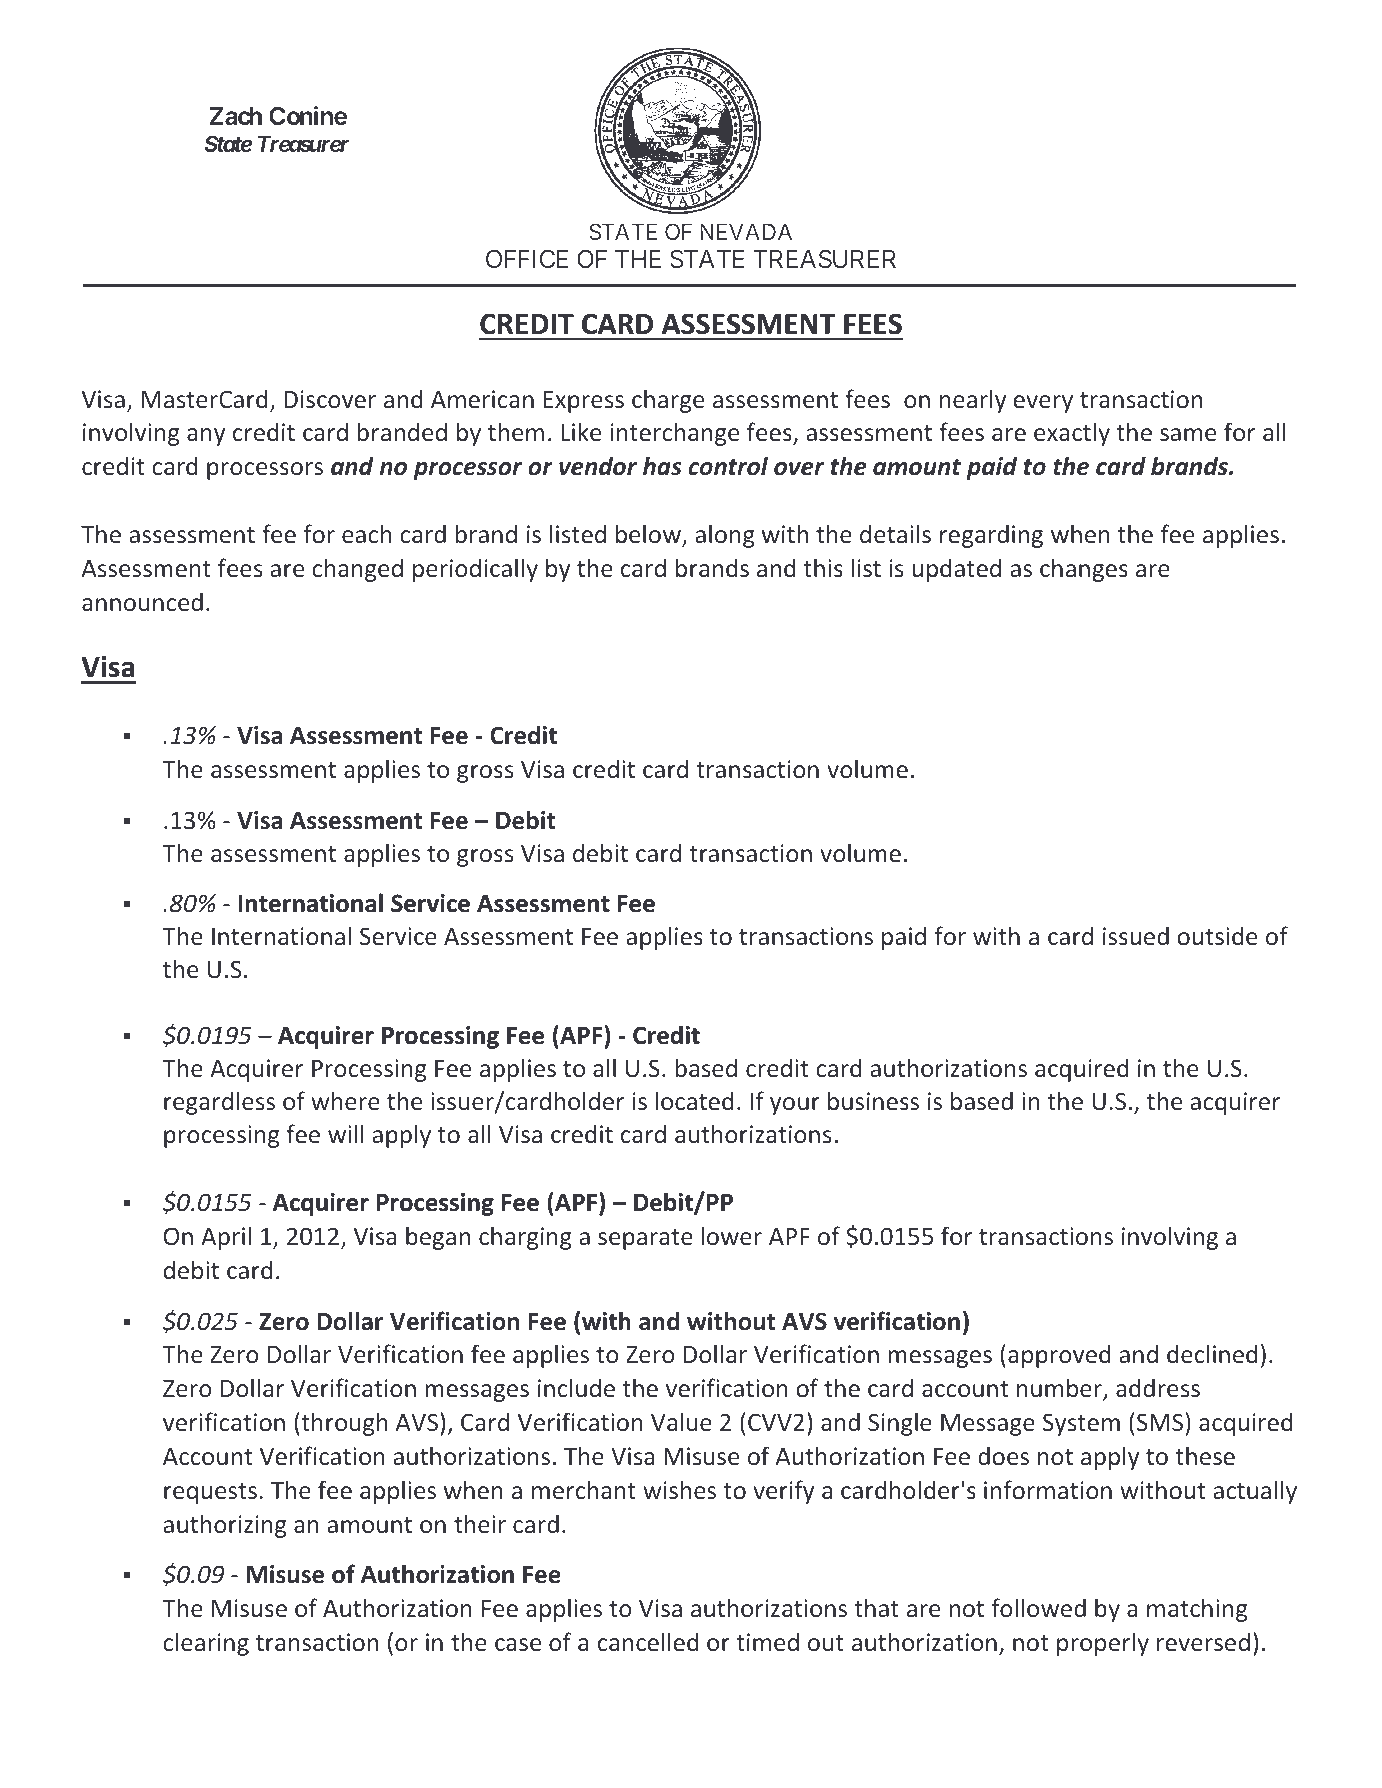 The image size is (1382, 1788). What do you see at coordinates (206, 1644) in the screenshot?
I see `clearing` at bounding box center [206, 1644].
